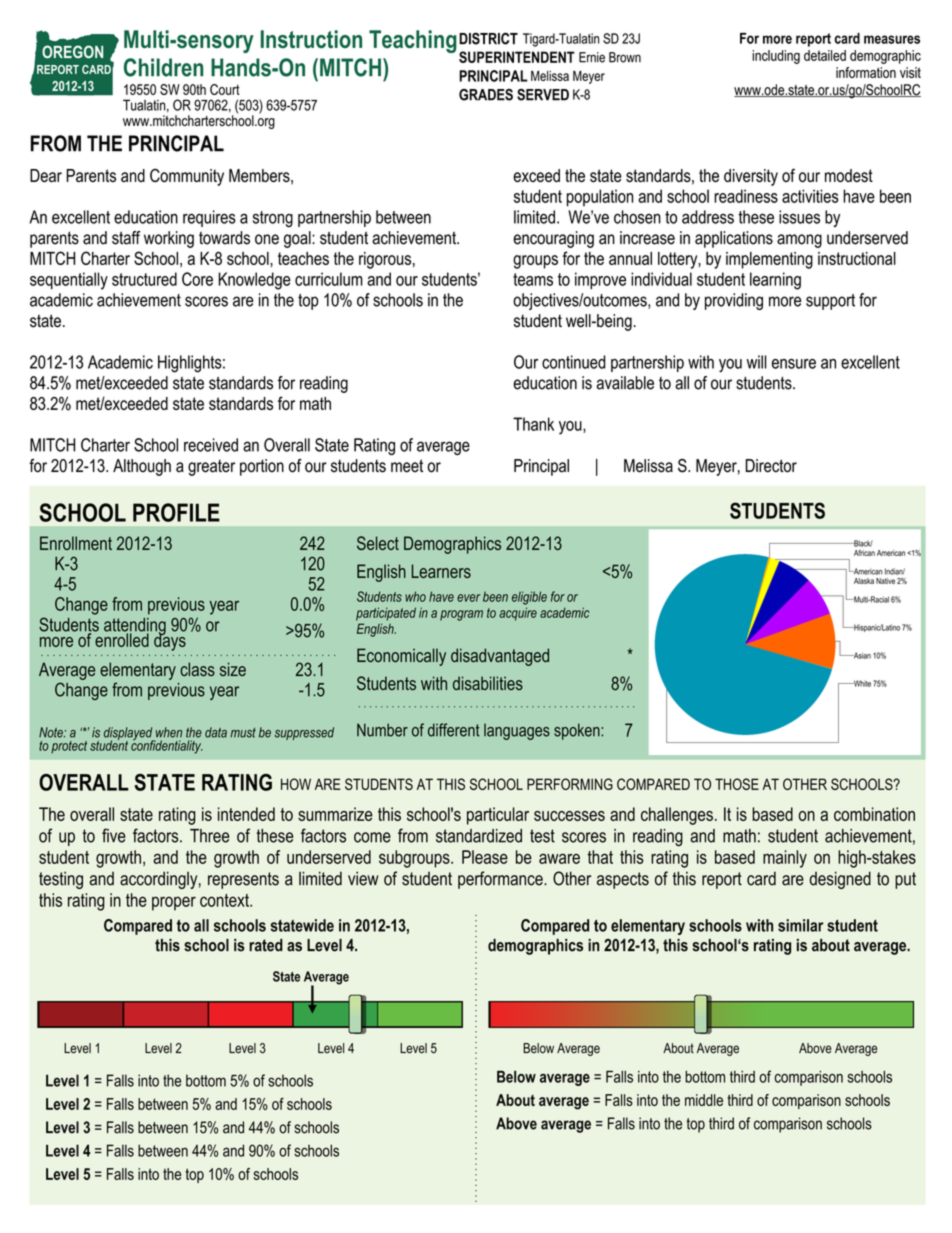 This image has width=952, height=1233. What do you see at coordinates (76, 543) in the image?
I see `Enrollment` at bounding box center [76, 543].
